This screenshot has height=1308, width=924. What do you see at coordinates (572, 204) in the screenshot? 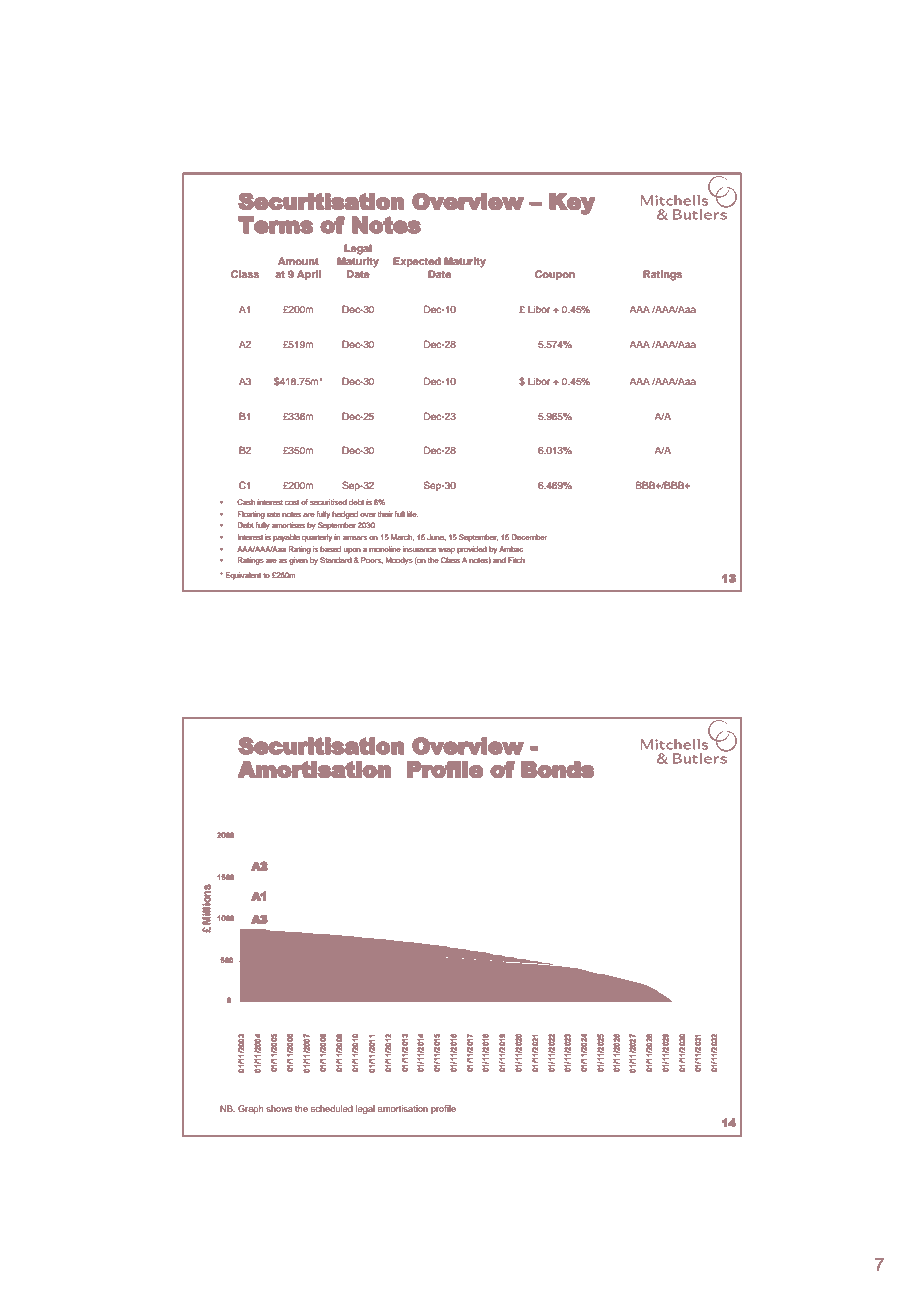
I see `Key` at bounding box center [572, 204].
